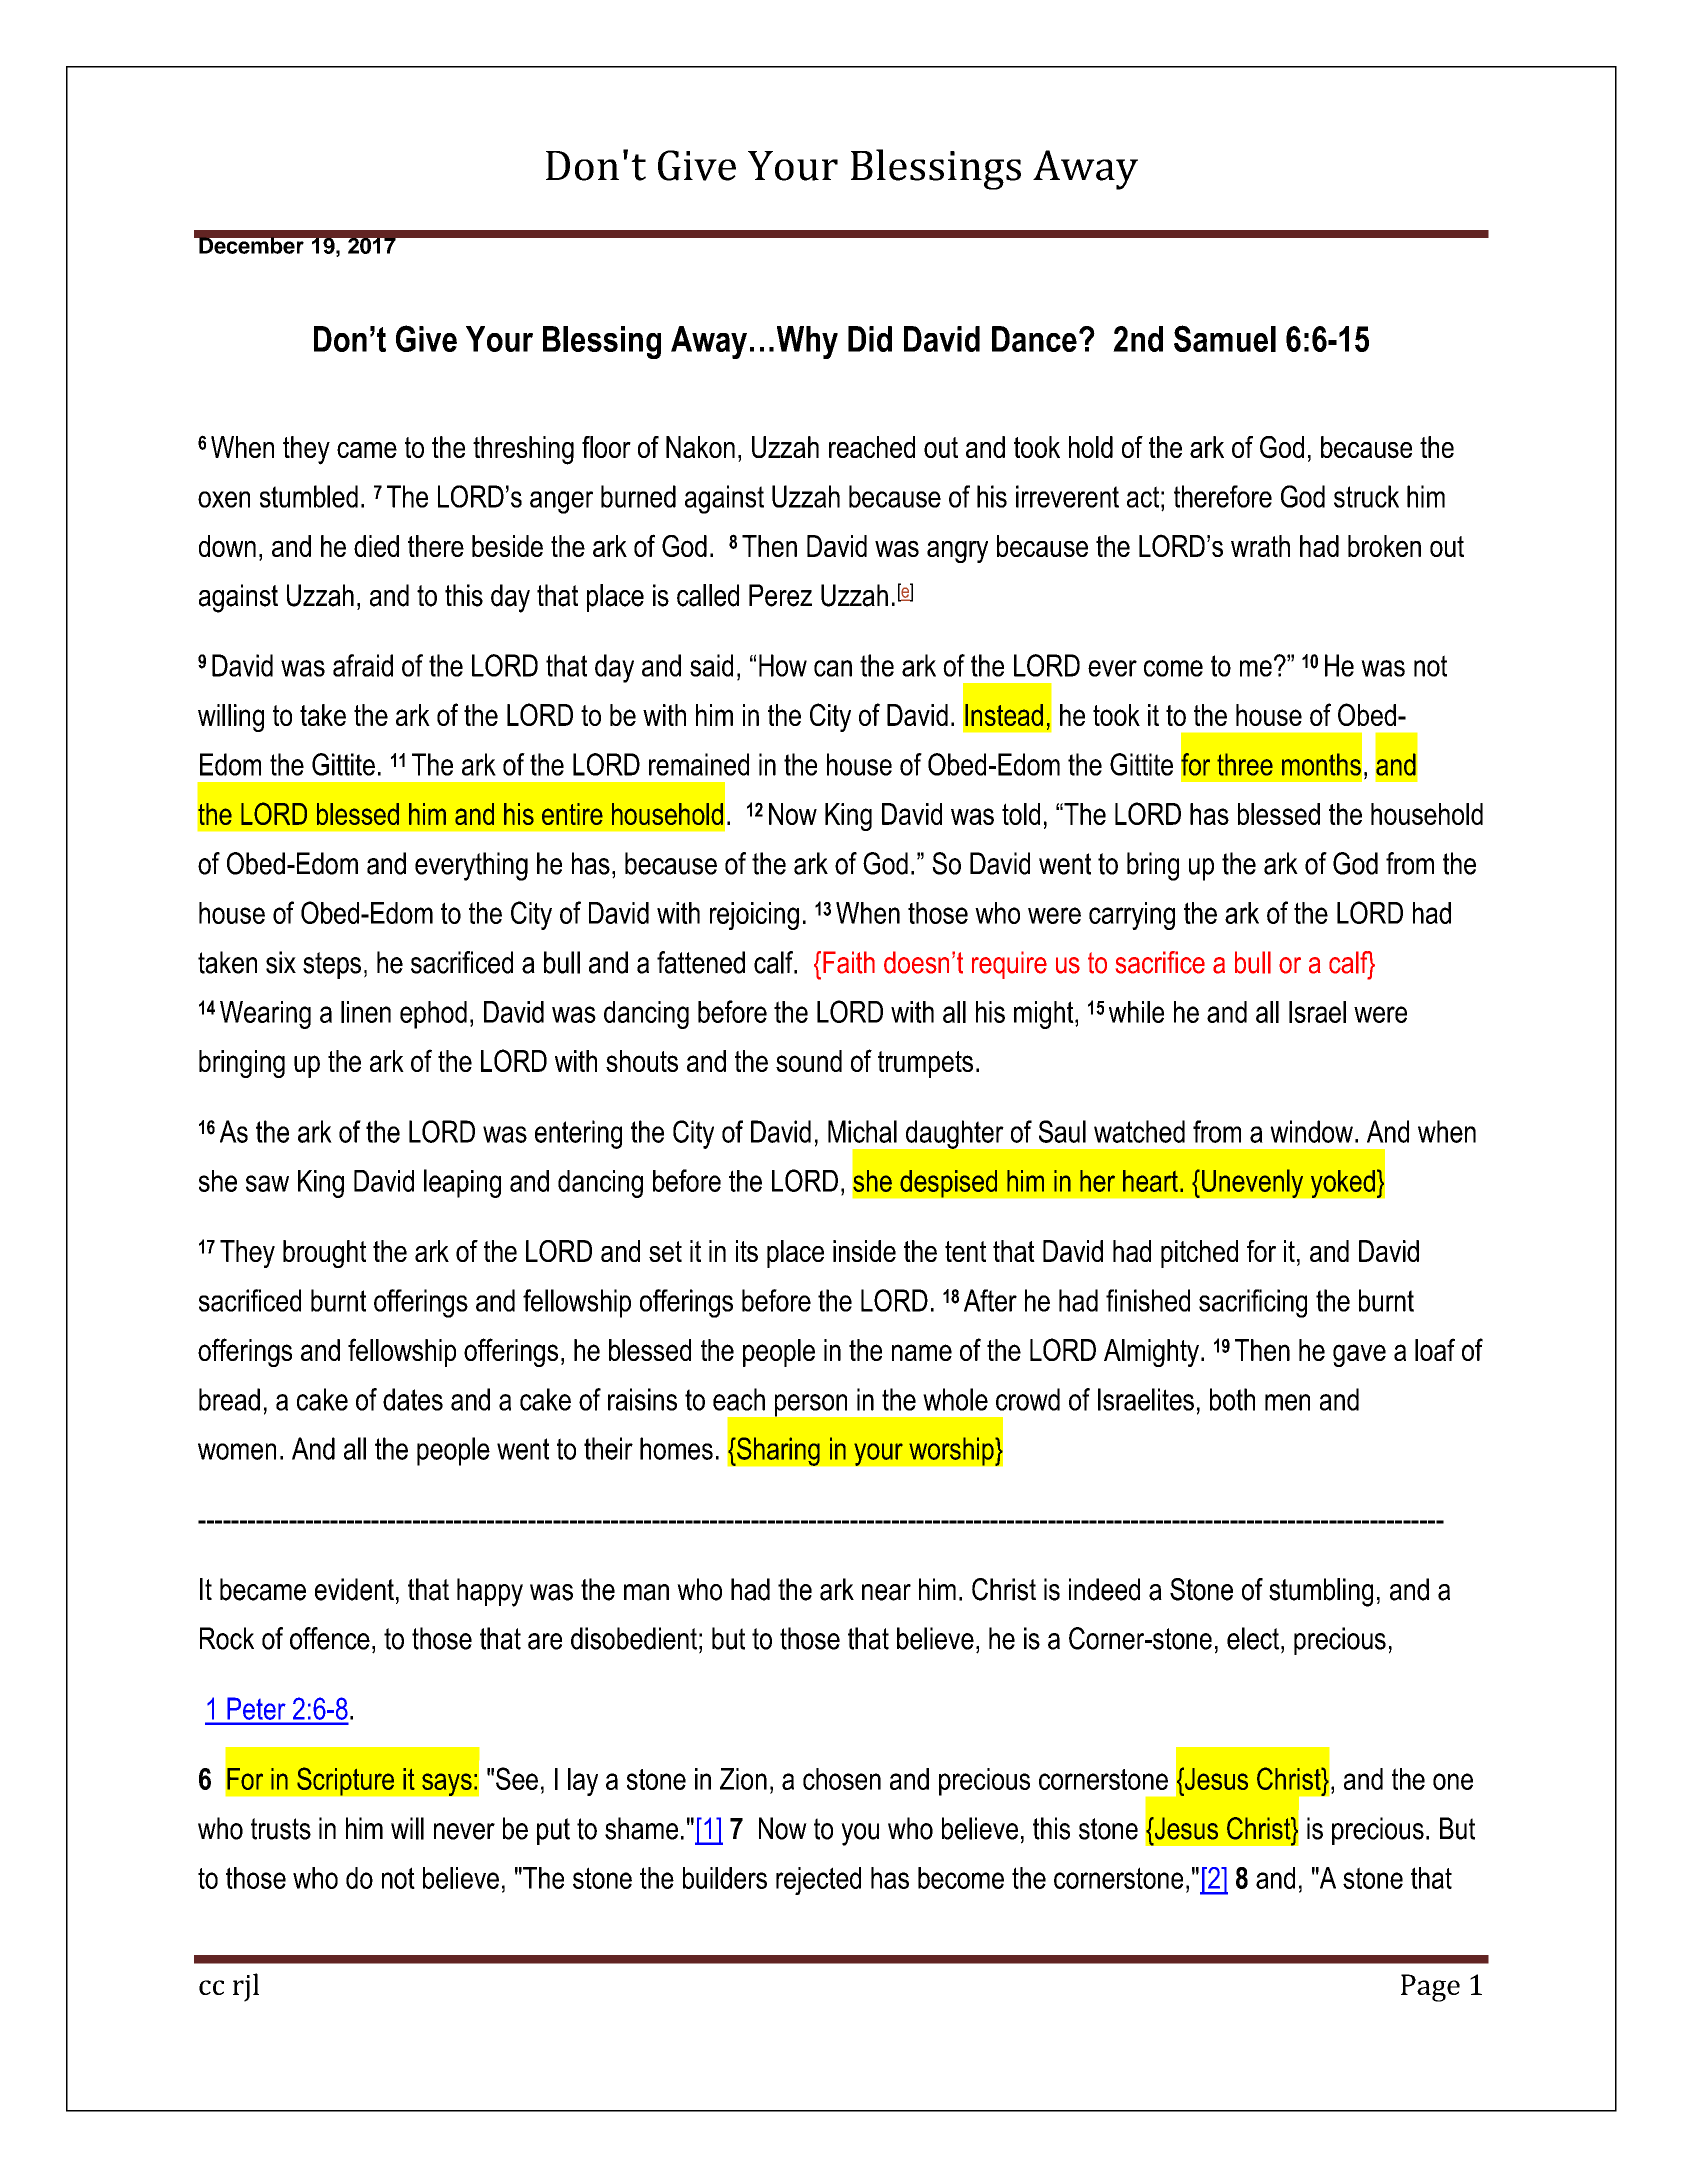  What do you see at coordinates (862, 1131) in the page?
I see `Michal` at bounding box center [862, 1131].
